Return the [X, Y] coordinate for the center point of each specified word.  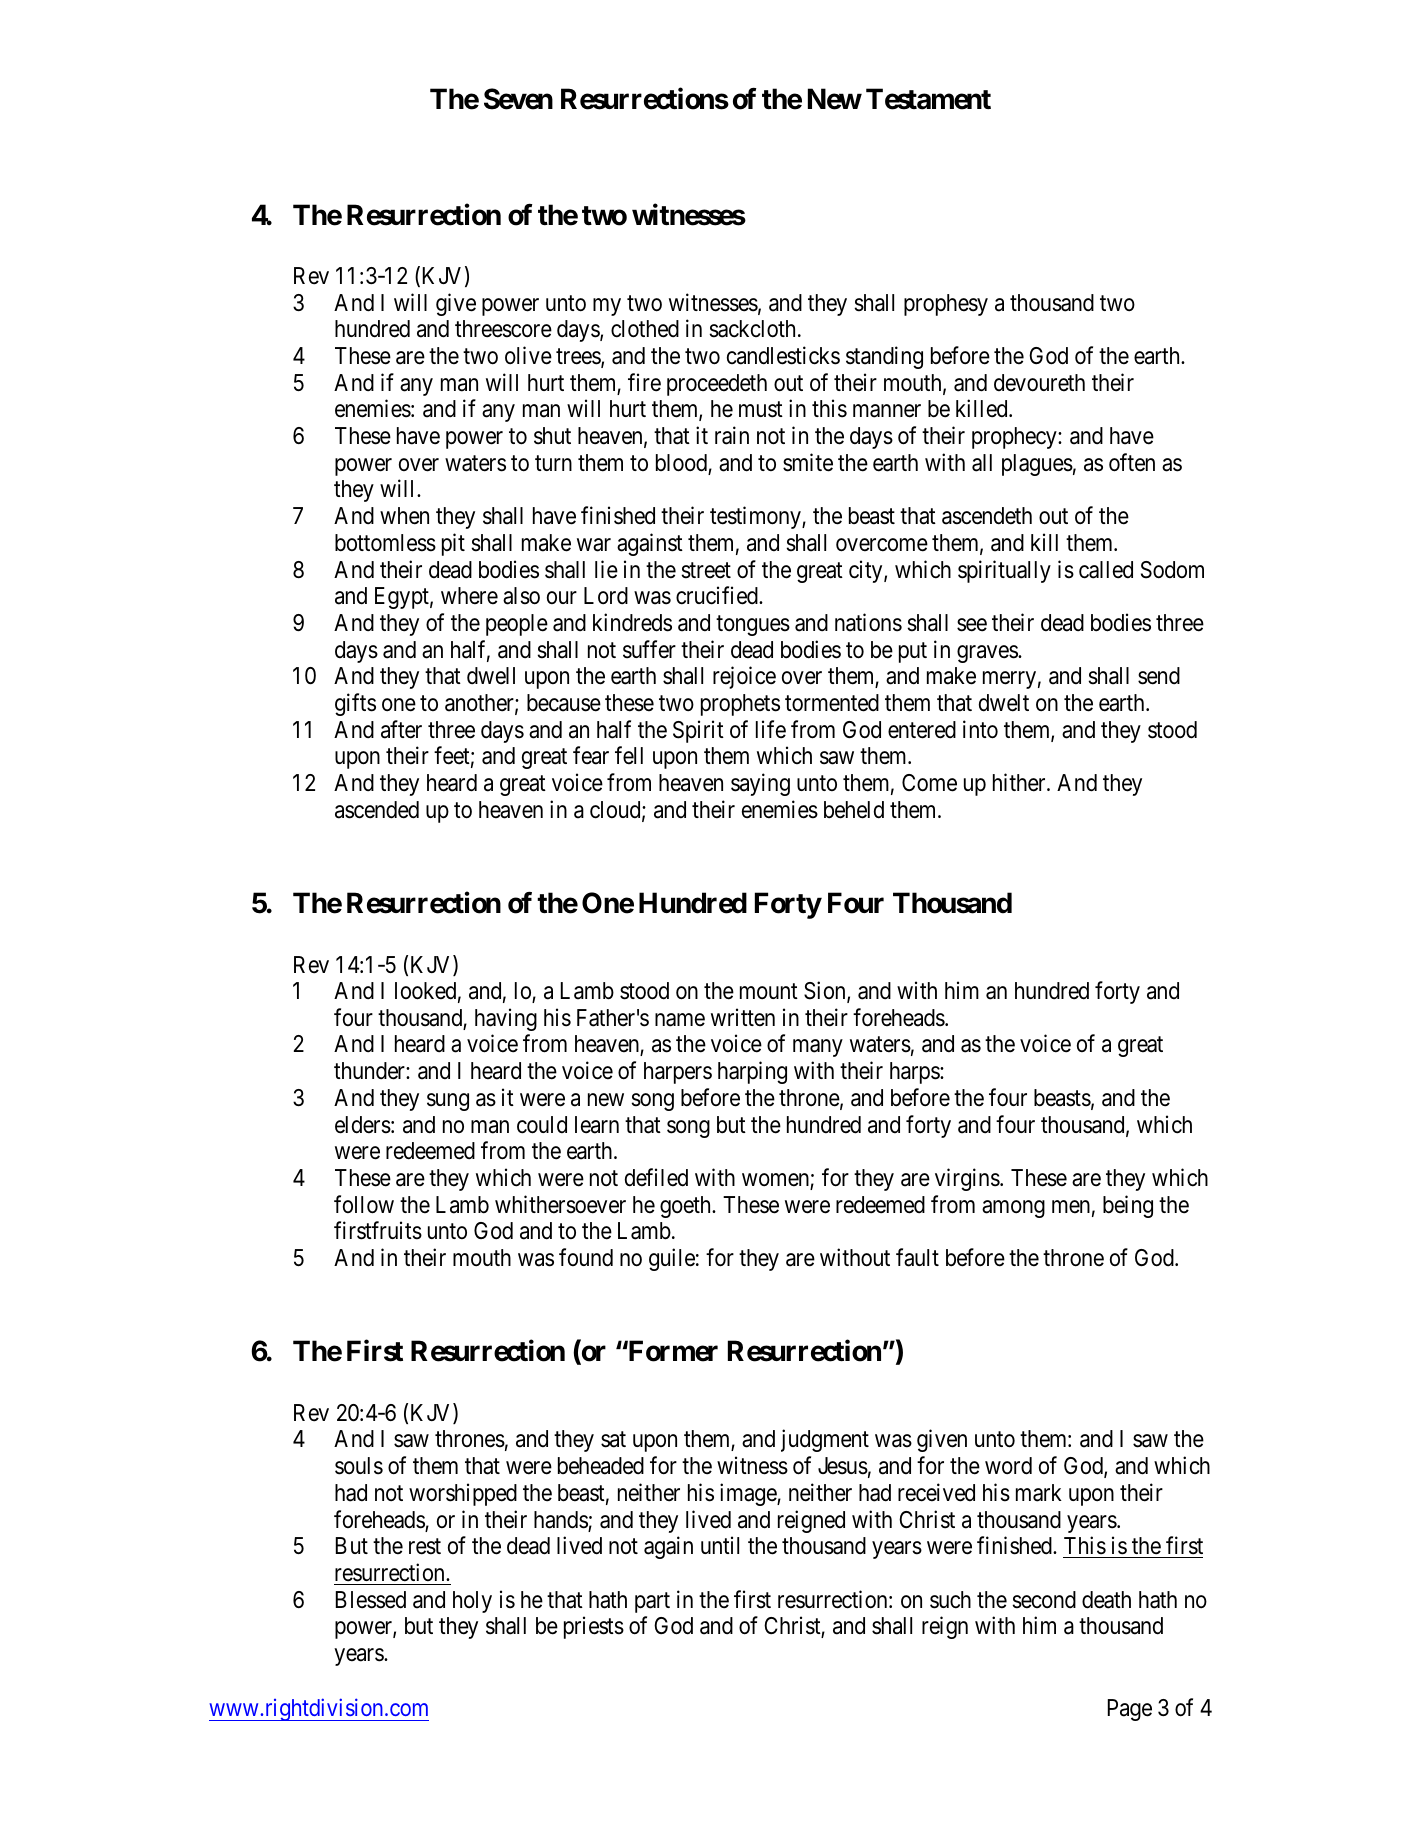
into [980, 729]
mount [769, 991]
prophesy [946, 305]
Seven [518, 99]
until [720, 1545]
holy [472, 1602]
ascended [377, 810]
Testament [928, 99]
